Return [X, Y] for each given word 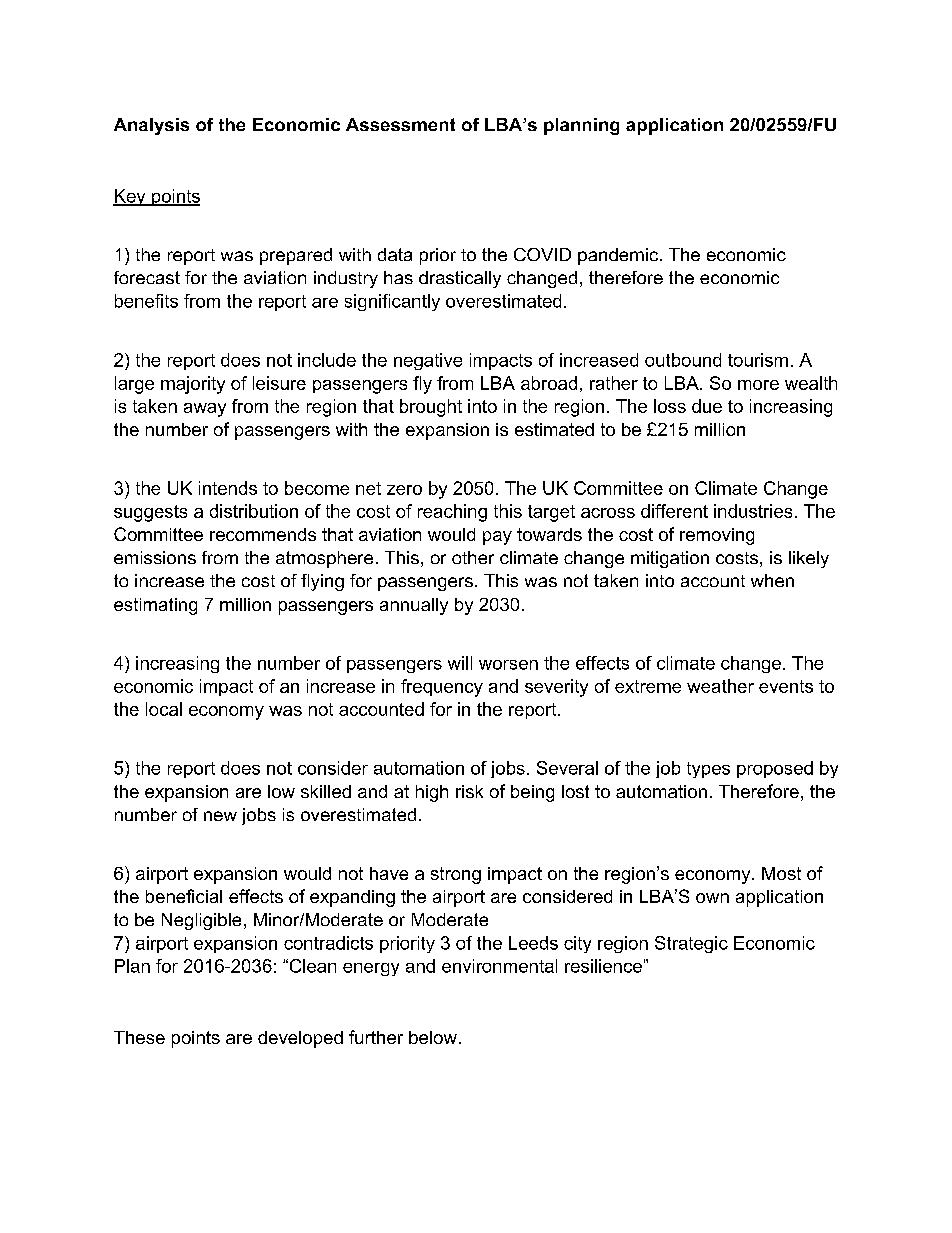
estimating [155, 606]
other [473, 557]
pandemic [619, 256]
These [139, 1037]
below [433, 1037]
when [772, 580]
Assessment [400, 124]
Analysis [151, 126]
